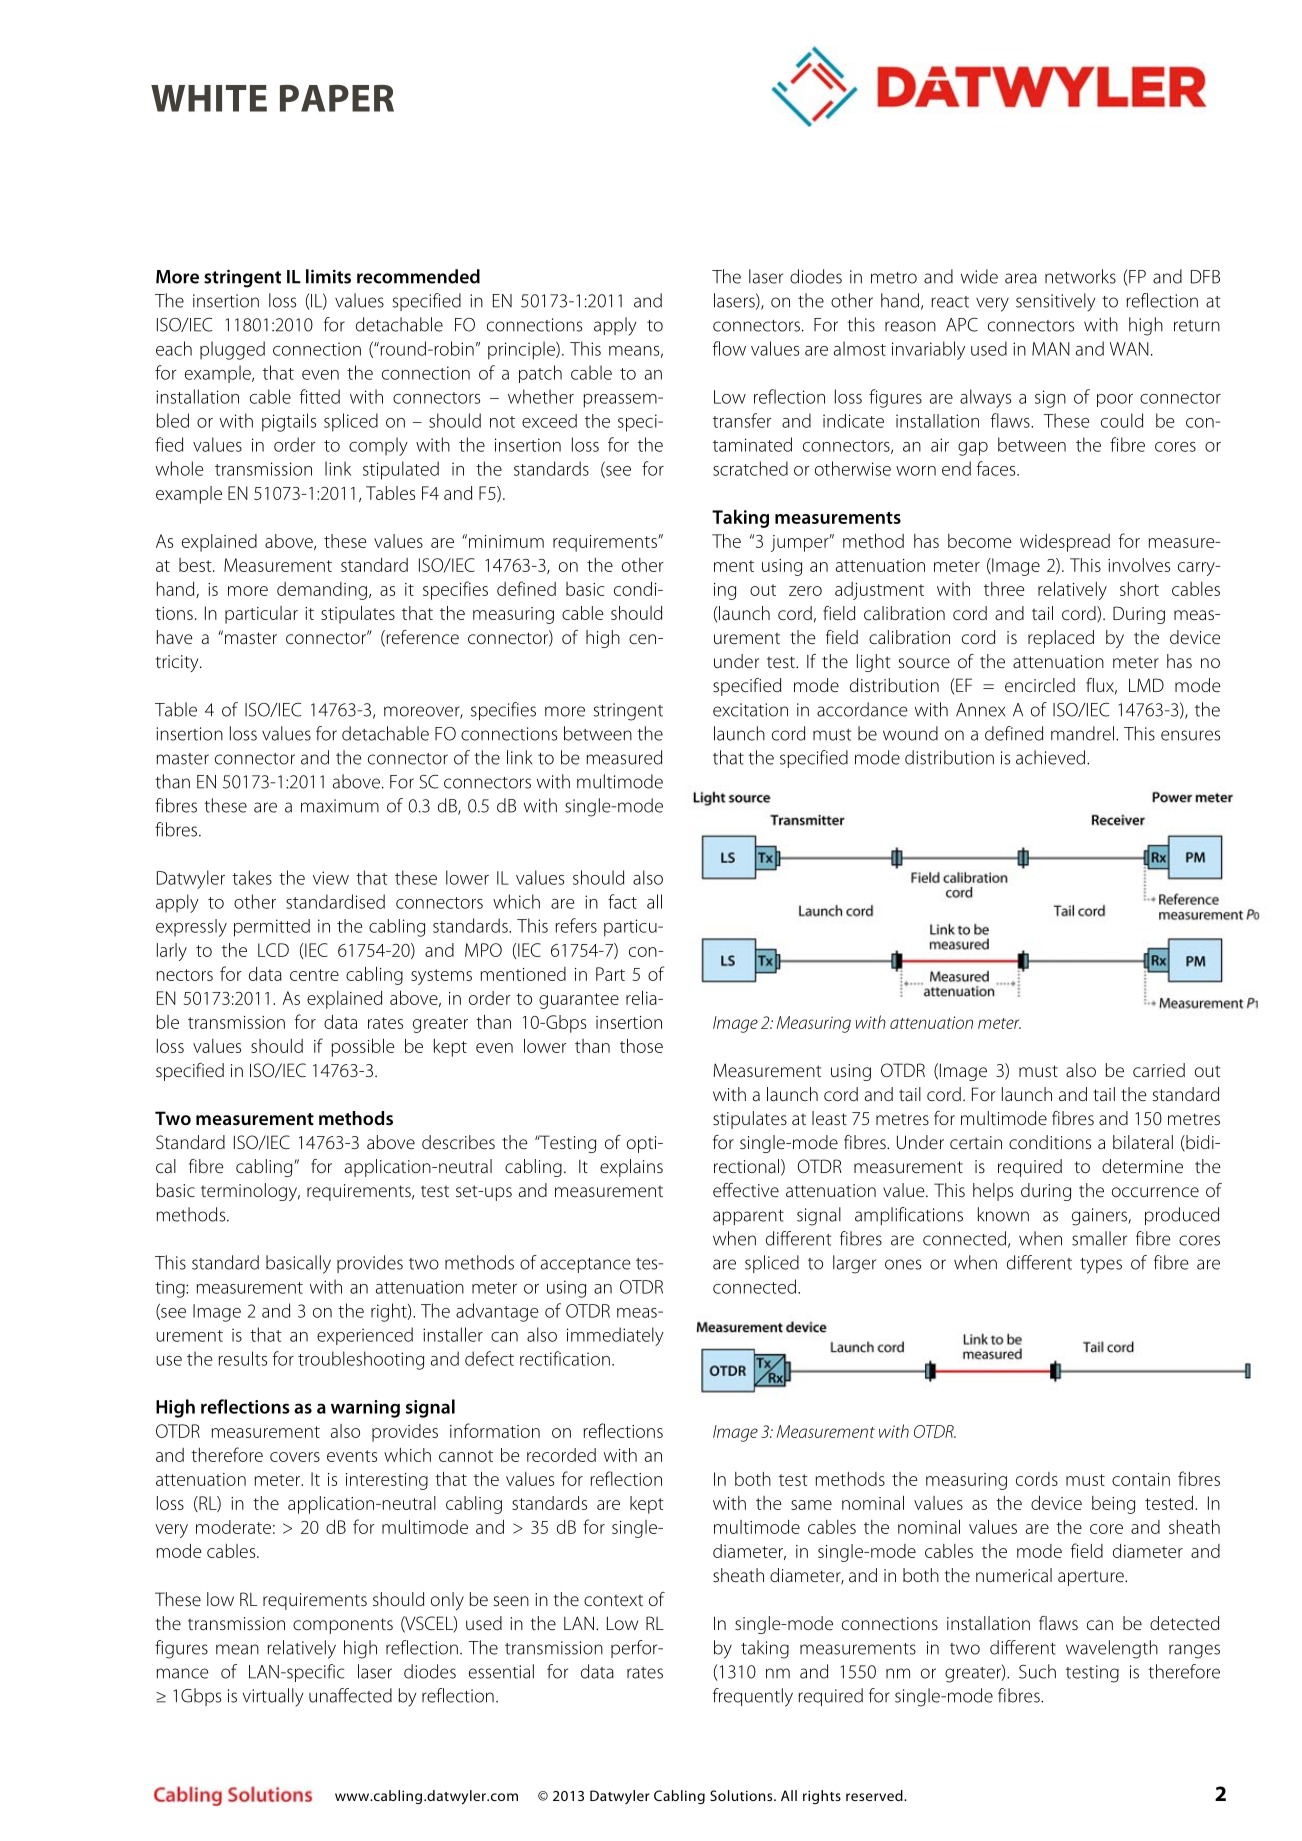  I want to click on achieved, so click(1050, 757).
